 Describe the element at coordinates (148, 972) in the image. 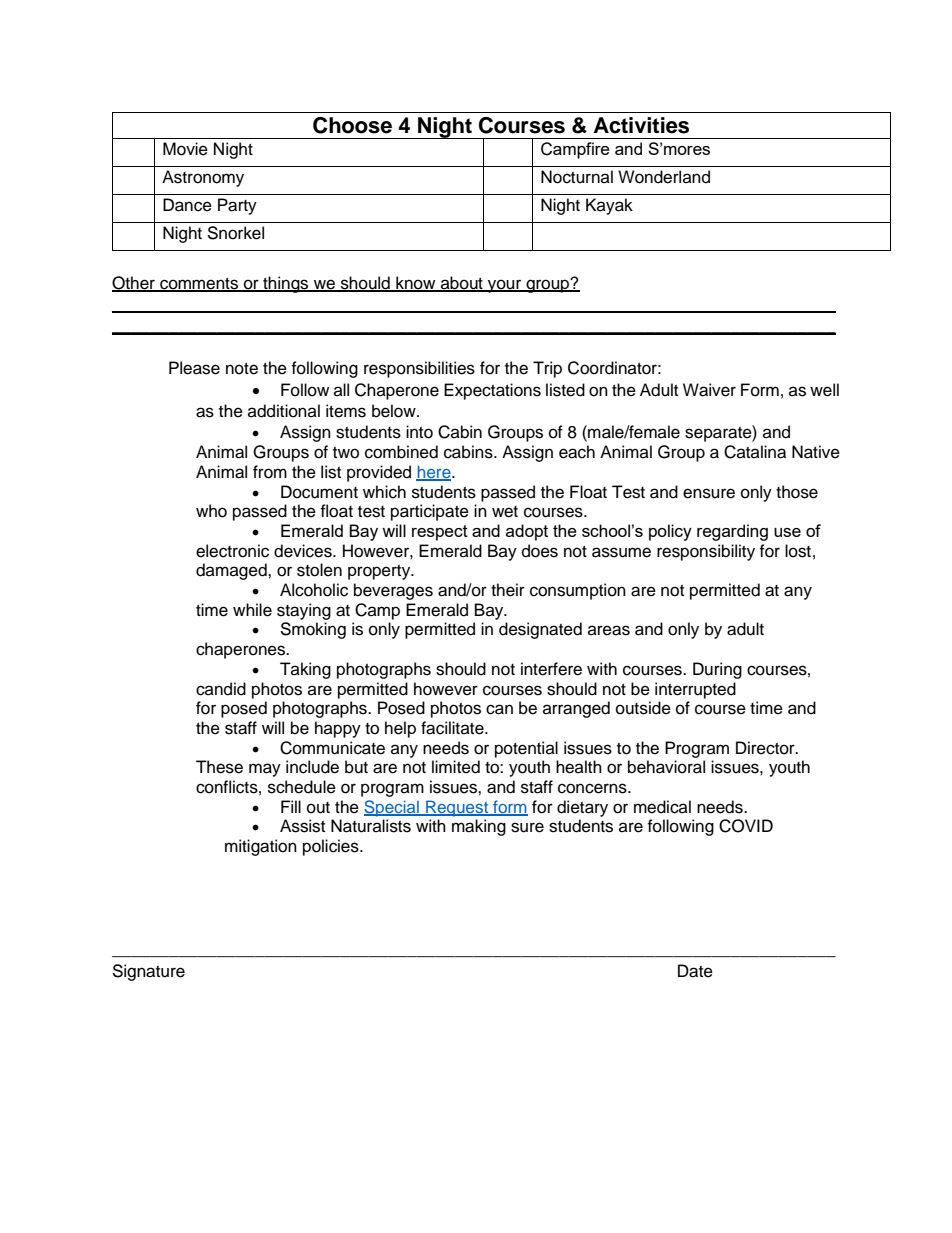

I see `Signature` at that location.
